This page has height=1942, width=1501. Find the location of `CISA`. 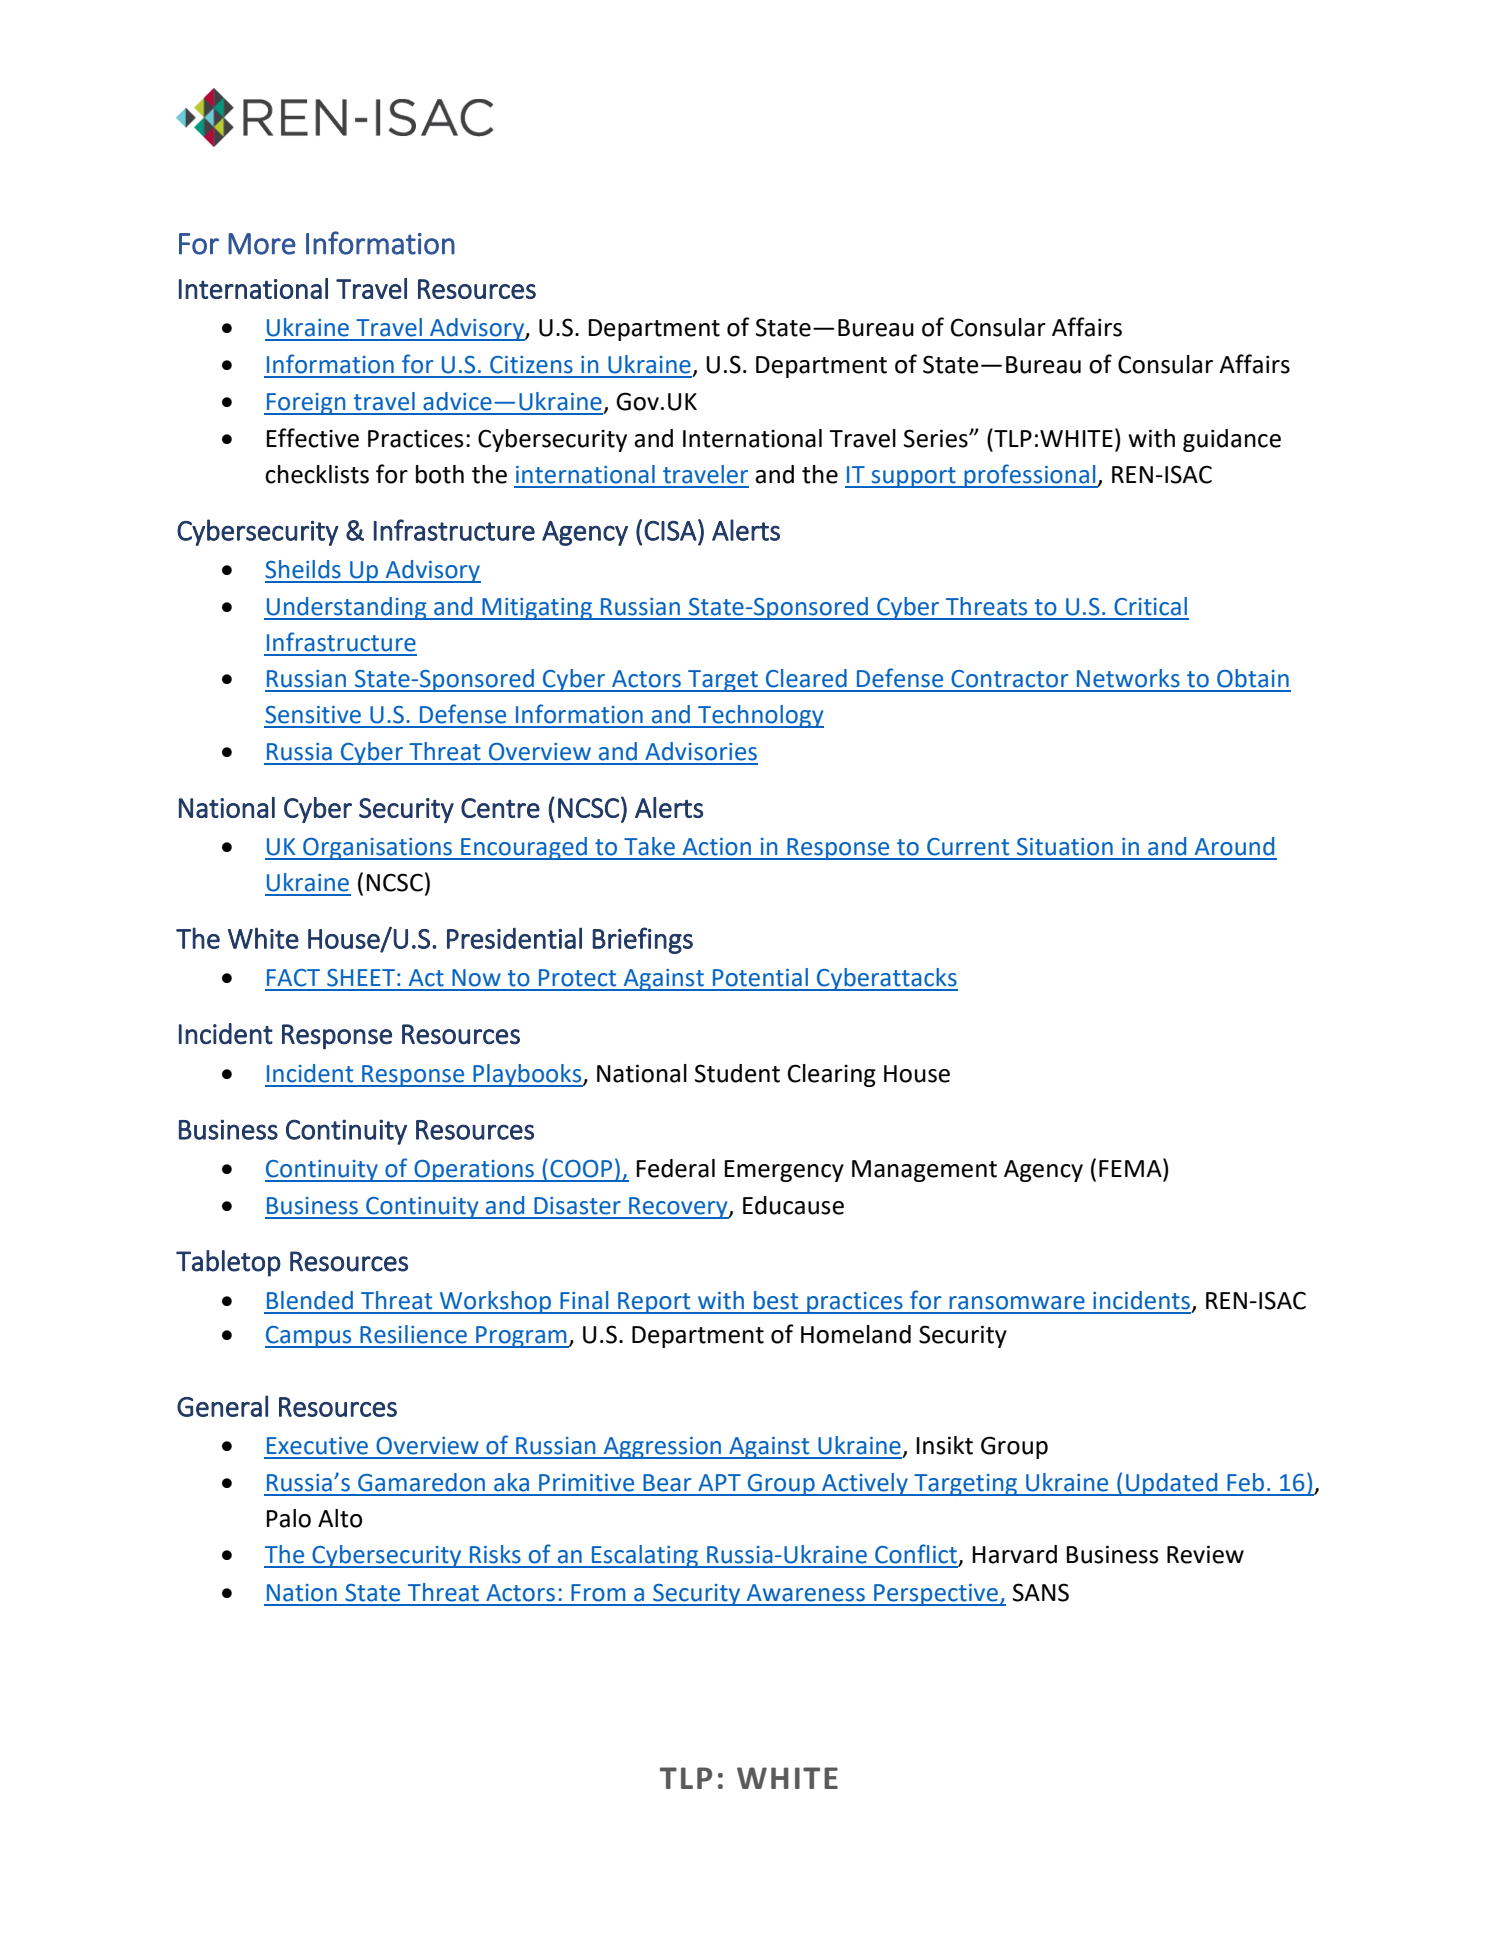

CISA is located at coordinates (670, 531).
